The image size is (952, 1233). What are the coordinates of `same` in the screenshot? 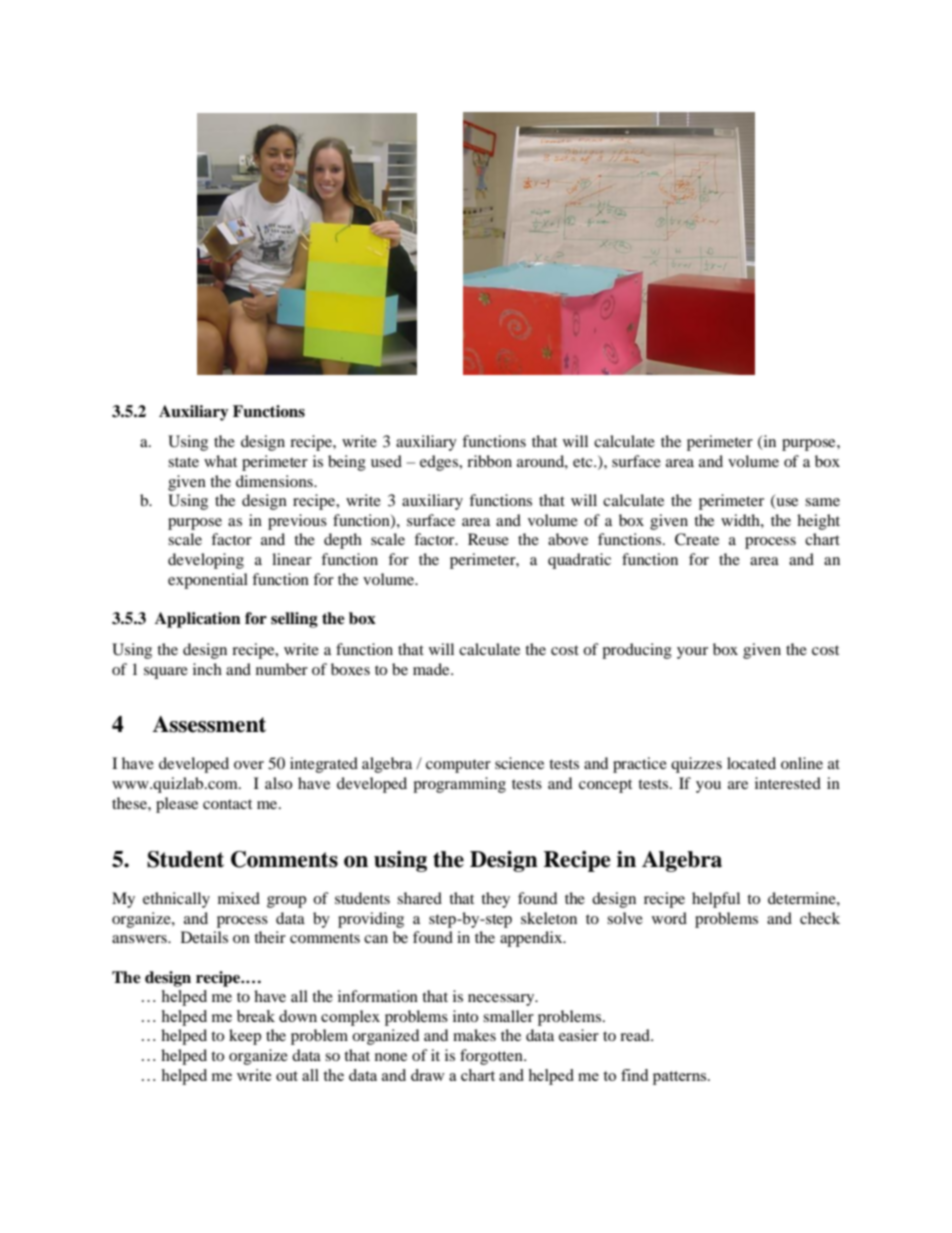 It's located at (822, 502).
